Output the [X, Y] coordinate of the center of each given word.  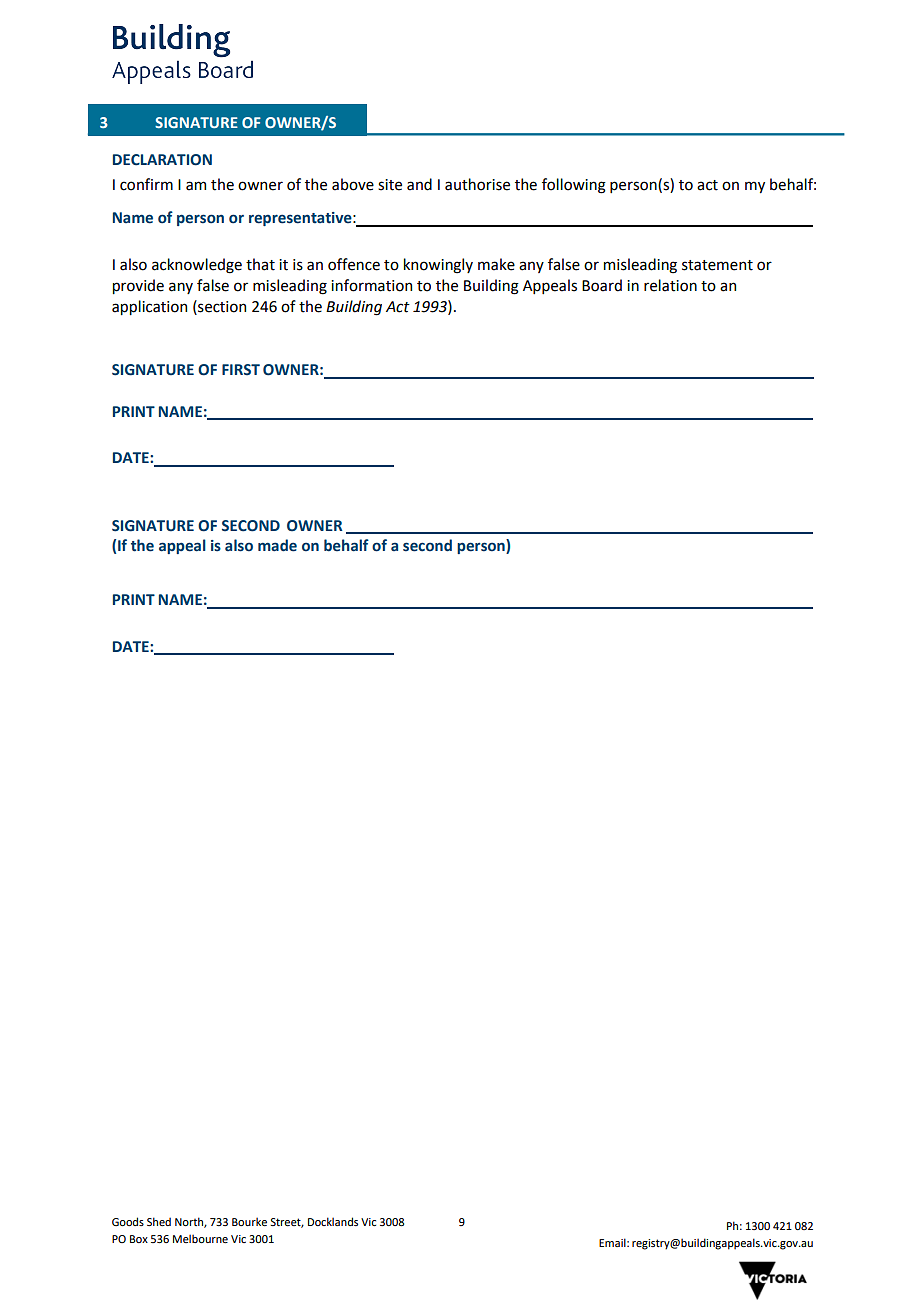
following [574, 186]
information [371, 285]
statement [717, 265]
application [149, 307]
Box [139, 1239]
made [277, 545]
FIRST [241, 370]
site [390, 185]
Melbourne [200, 1238]
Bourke [249, 1221]
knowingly [438, 266]
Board [602, 285]
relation [670, 285]
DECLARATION [162, 160]
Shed [159, 1221]
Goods [128, 1221]
